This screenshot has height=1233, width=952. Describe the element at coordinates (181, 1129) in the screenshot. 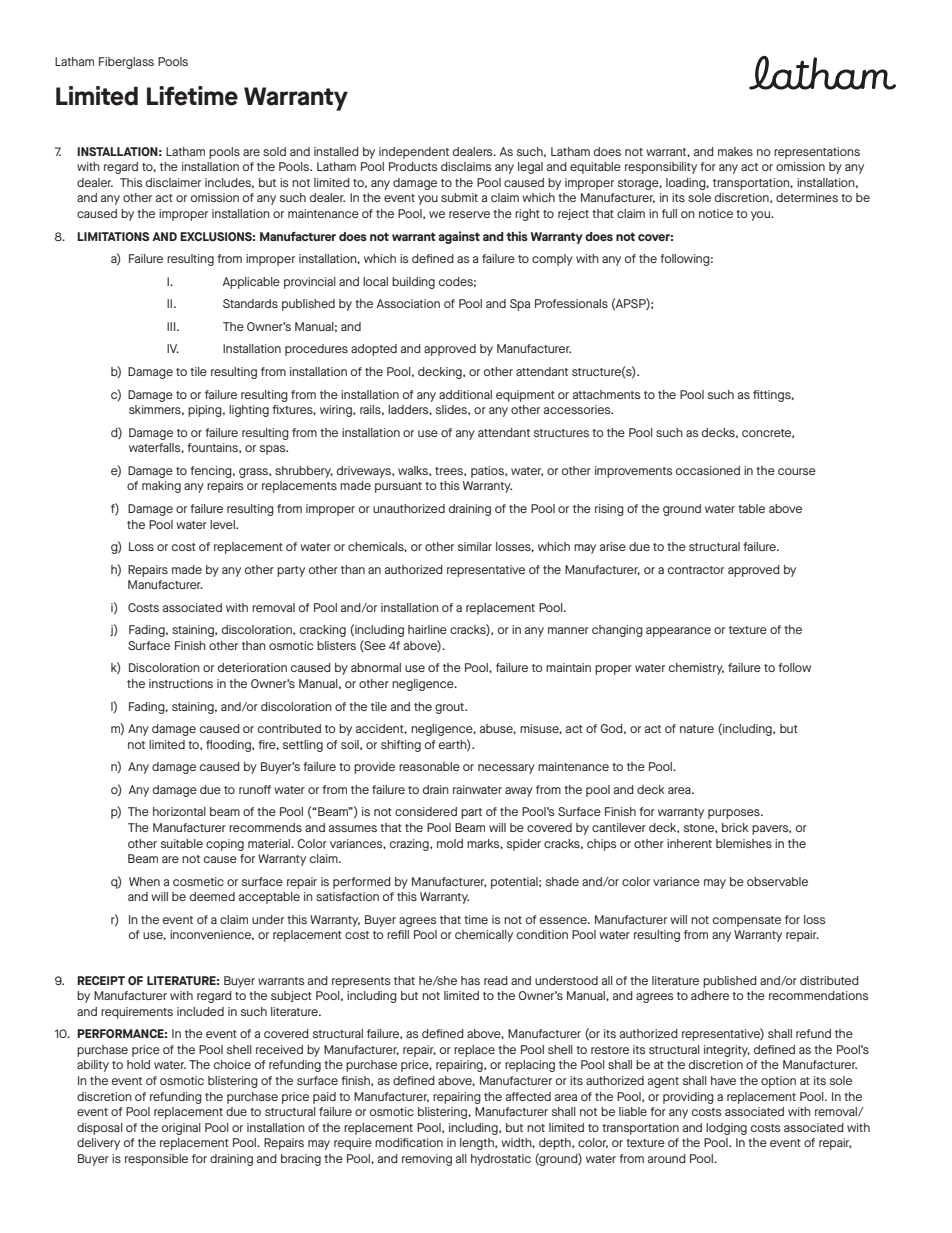

I see `original` at that location.
